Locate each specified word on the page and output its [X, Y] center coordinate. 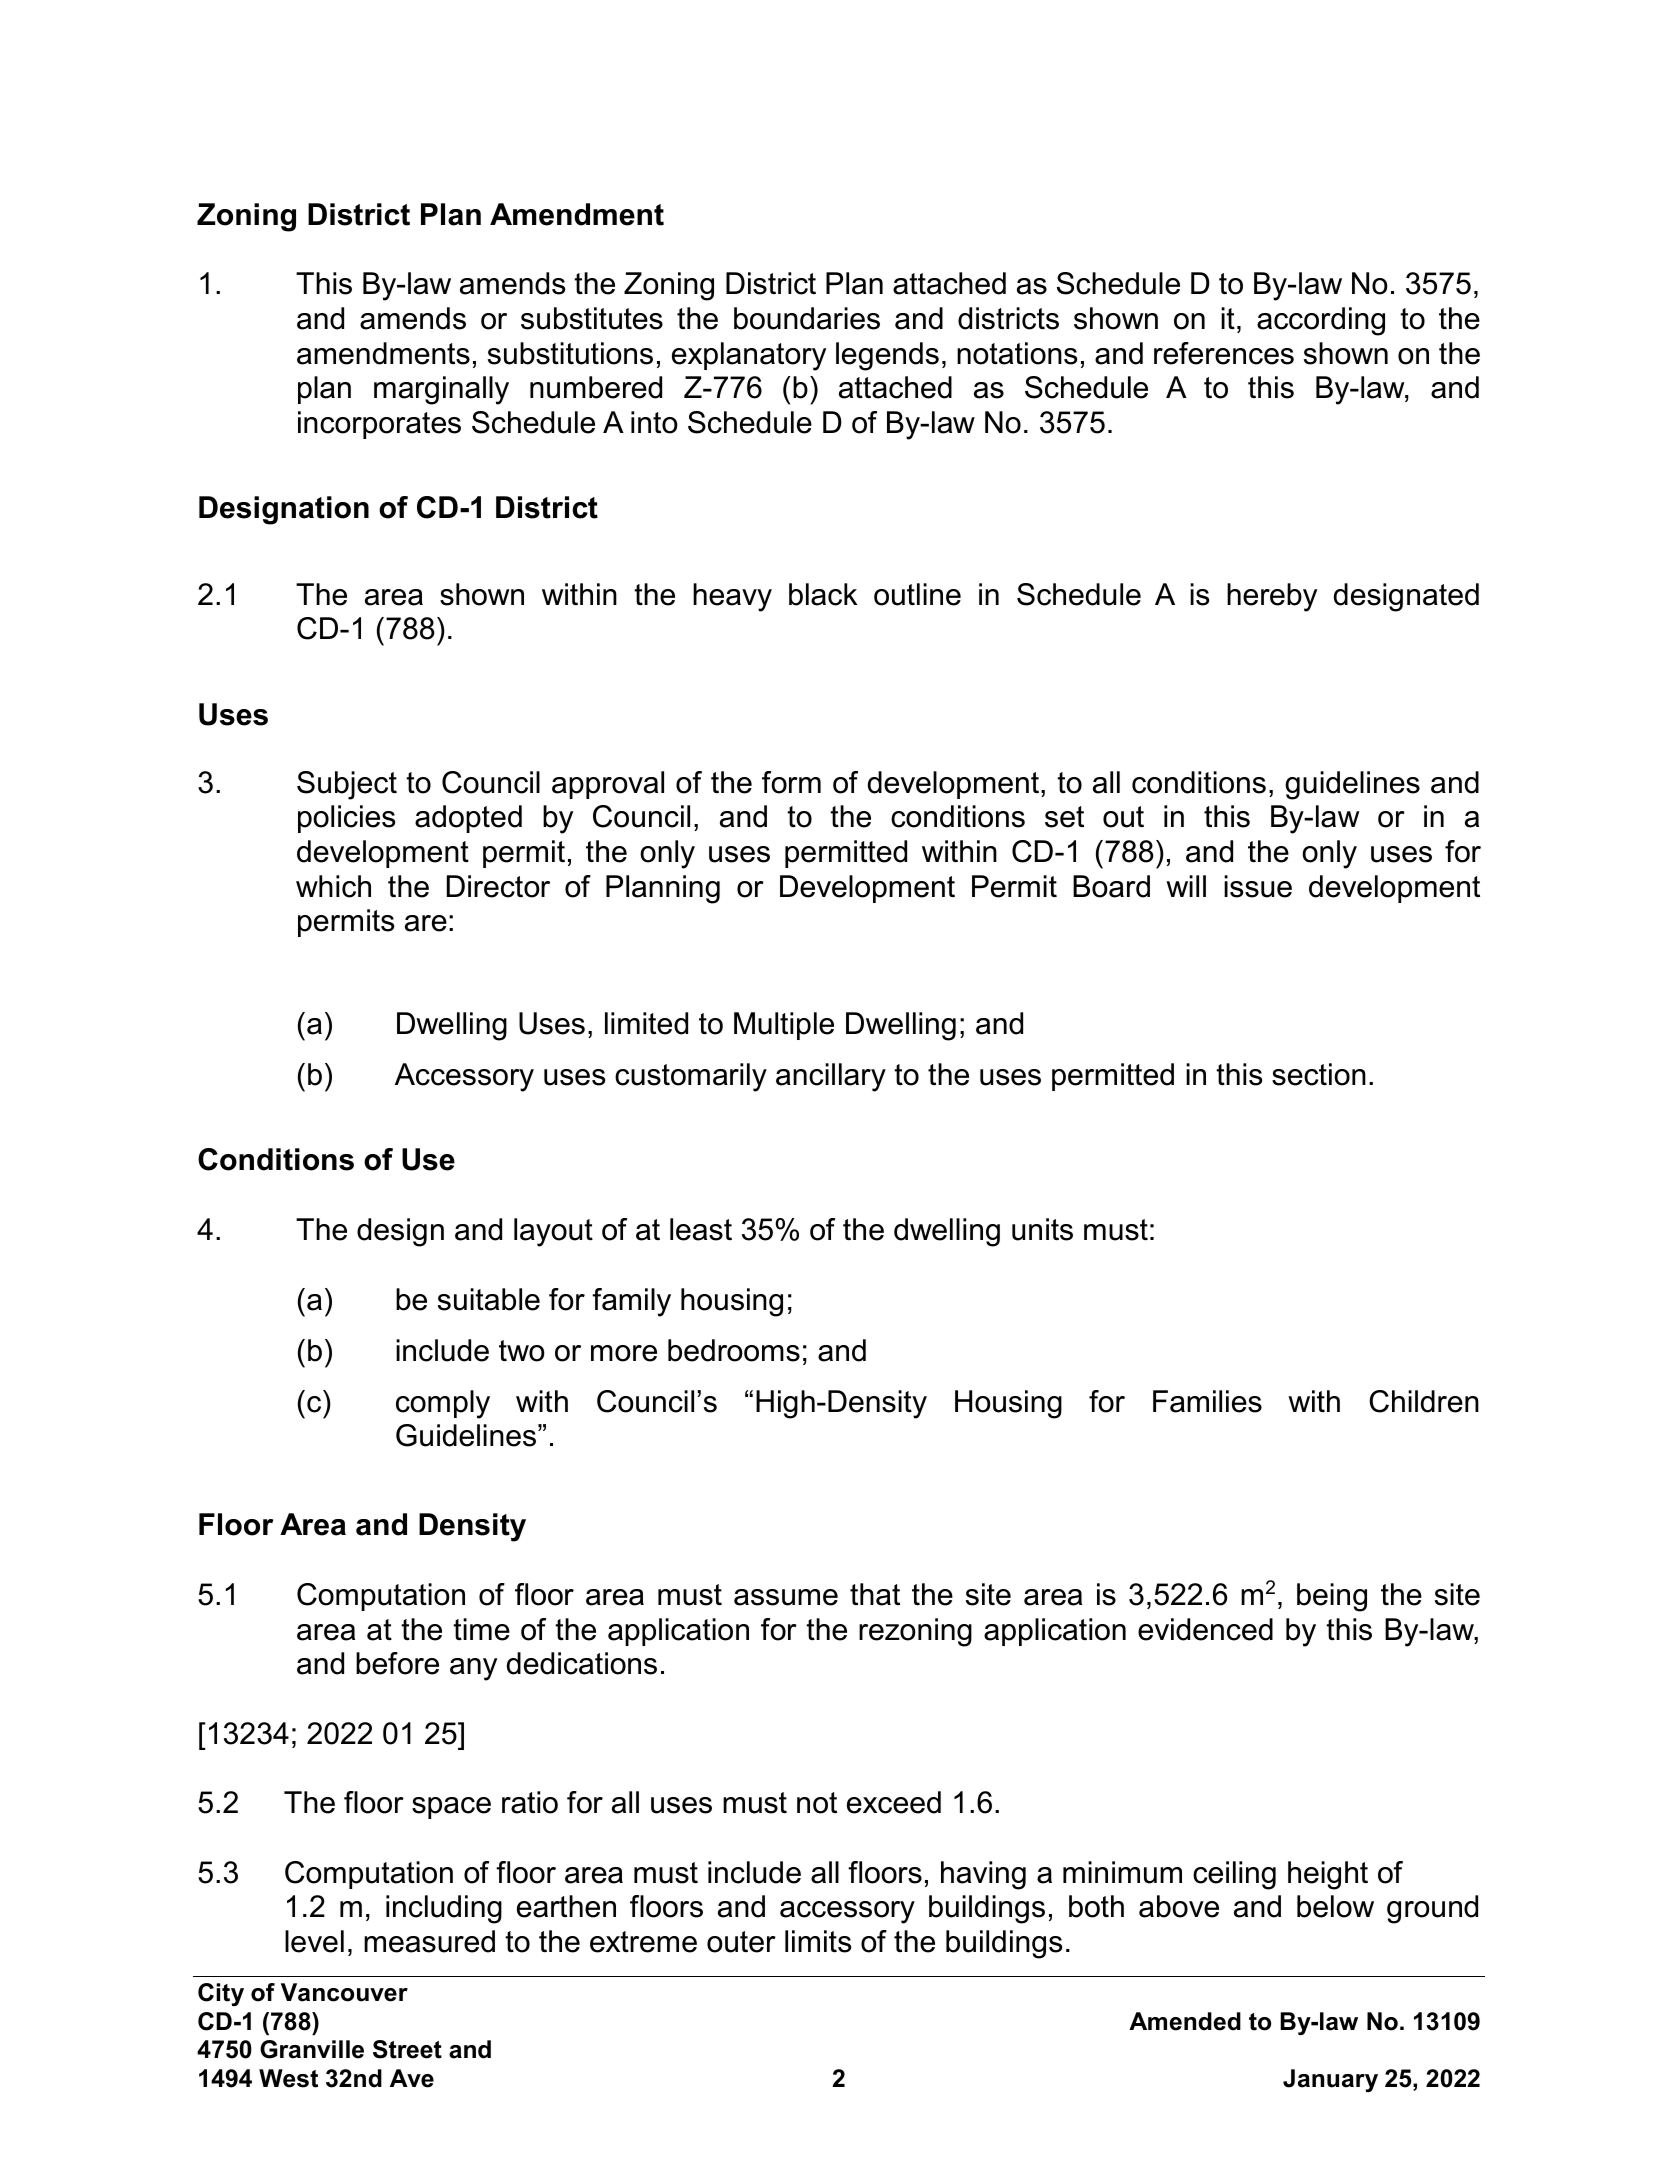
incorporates [379, 425]
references [1224, 353]
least [701, 1229]
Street [407, 2049]
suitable [489, 1299]
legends [887, 356]
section [1319, 1074]
